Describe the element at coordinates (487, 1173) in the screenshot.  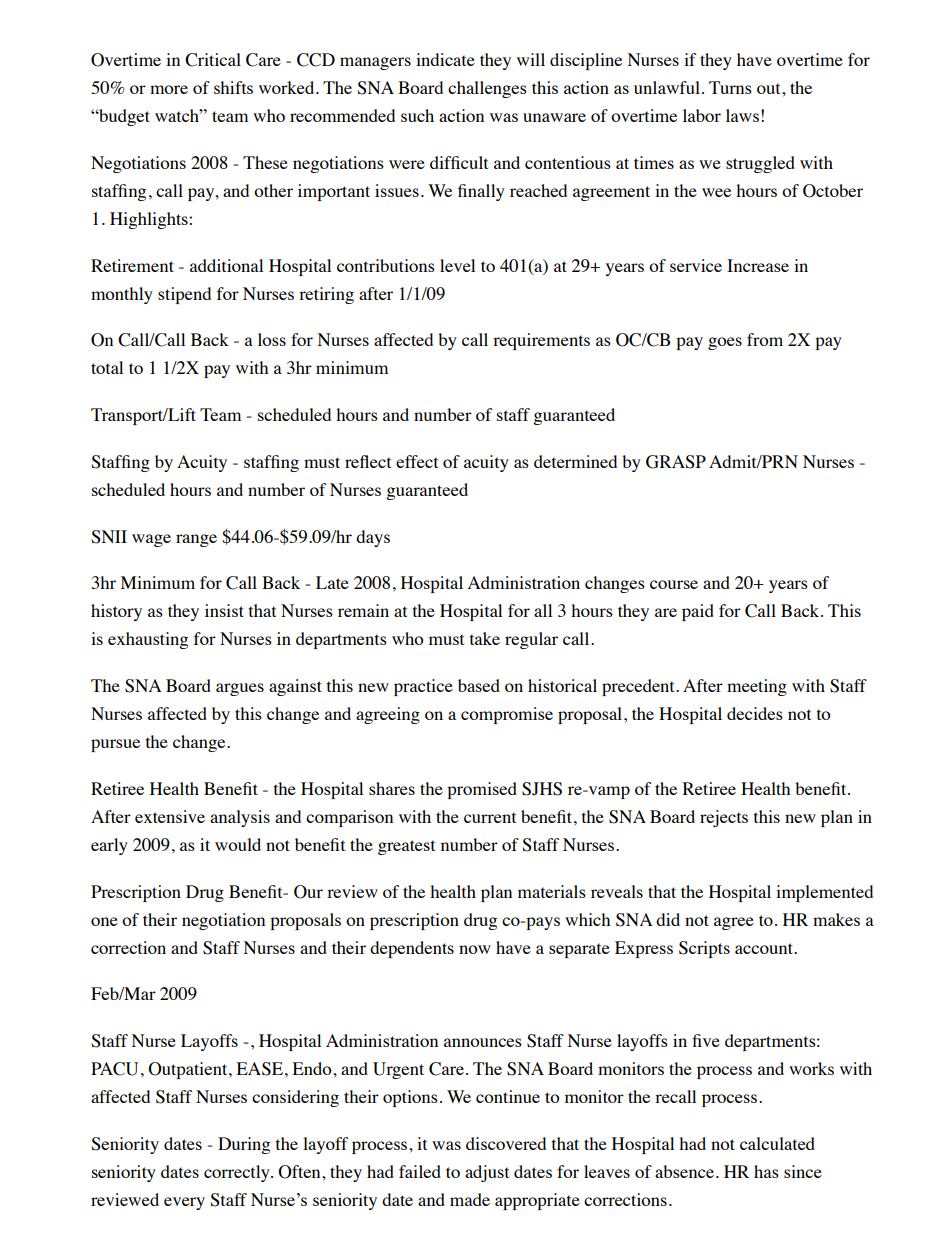
I see `adjust` at that location.
